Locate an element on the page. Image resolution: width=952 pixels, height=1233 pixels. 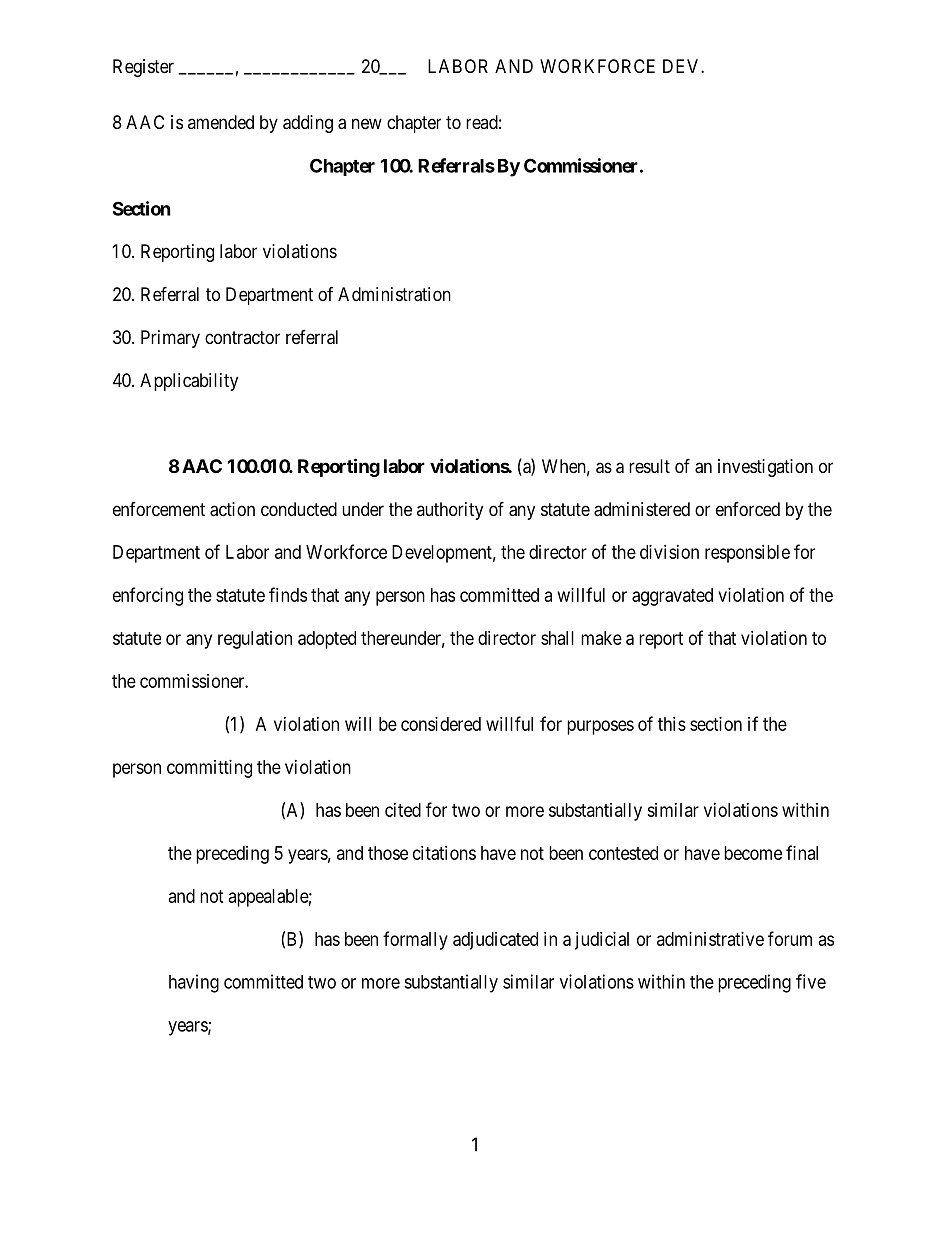
investigation is located at coordinates (765, 468).
